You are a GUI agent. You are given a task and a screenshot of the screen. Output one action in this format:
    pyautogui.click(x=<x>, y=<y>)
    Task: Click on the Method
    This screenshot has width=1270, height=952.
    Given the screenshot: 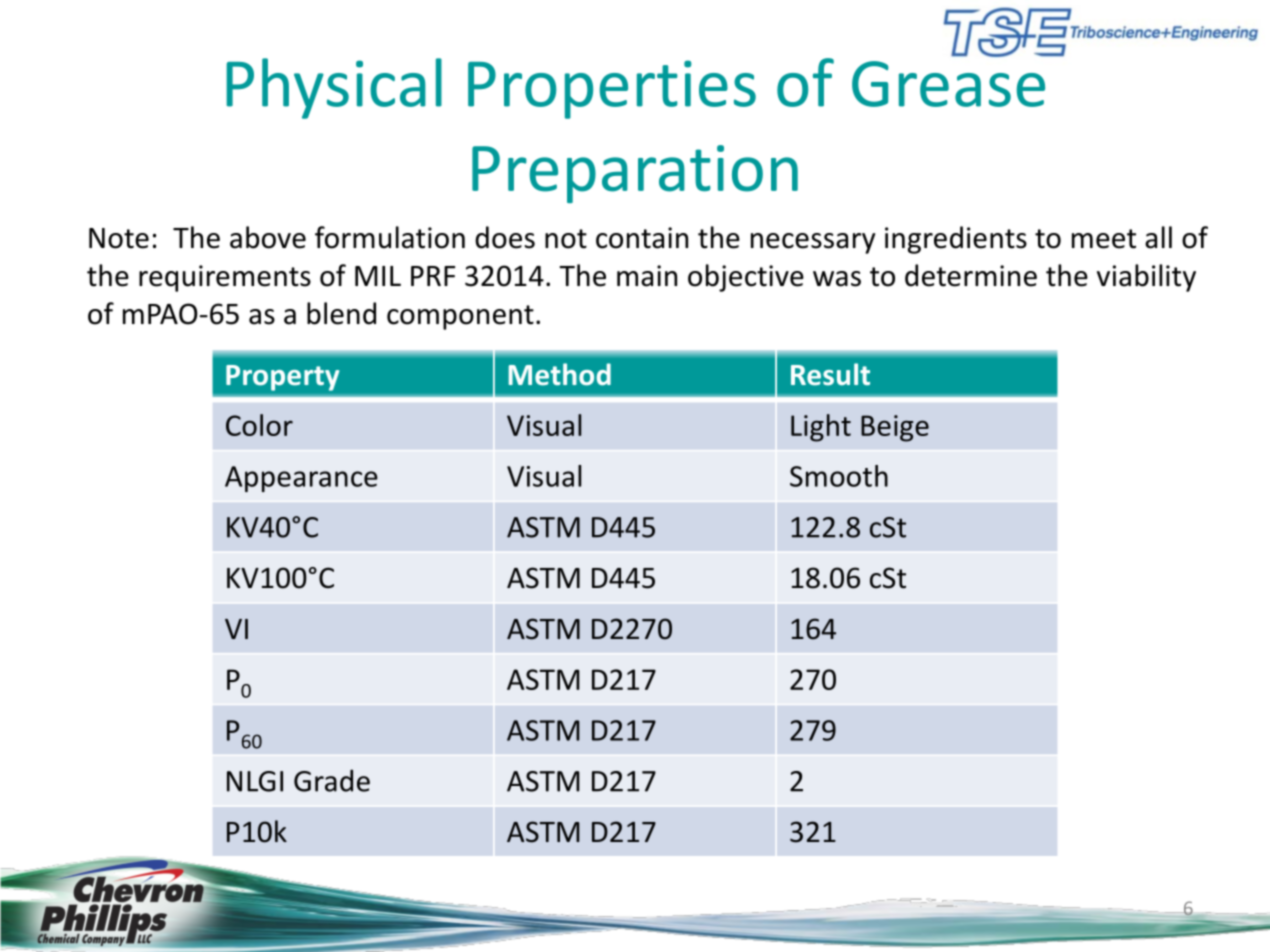 What is the action you would take?
    pyautogui.click(x=560, y=374)
